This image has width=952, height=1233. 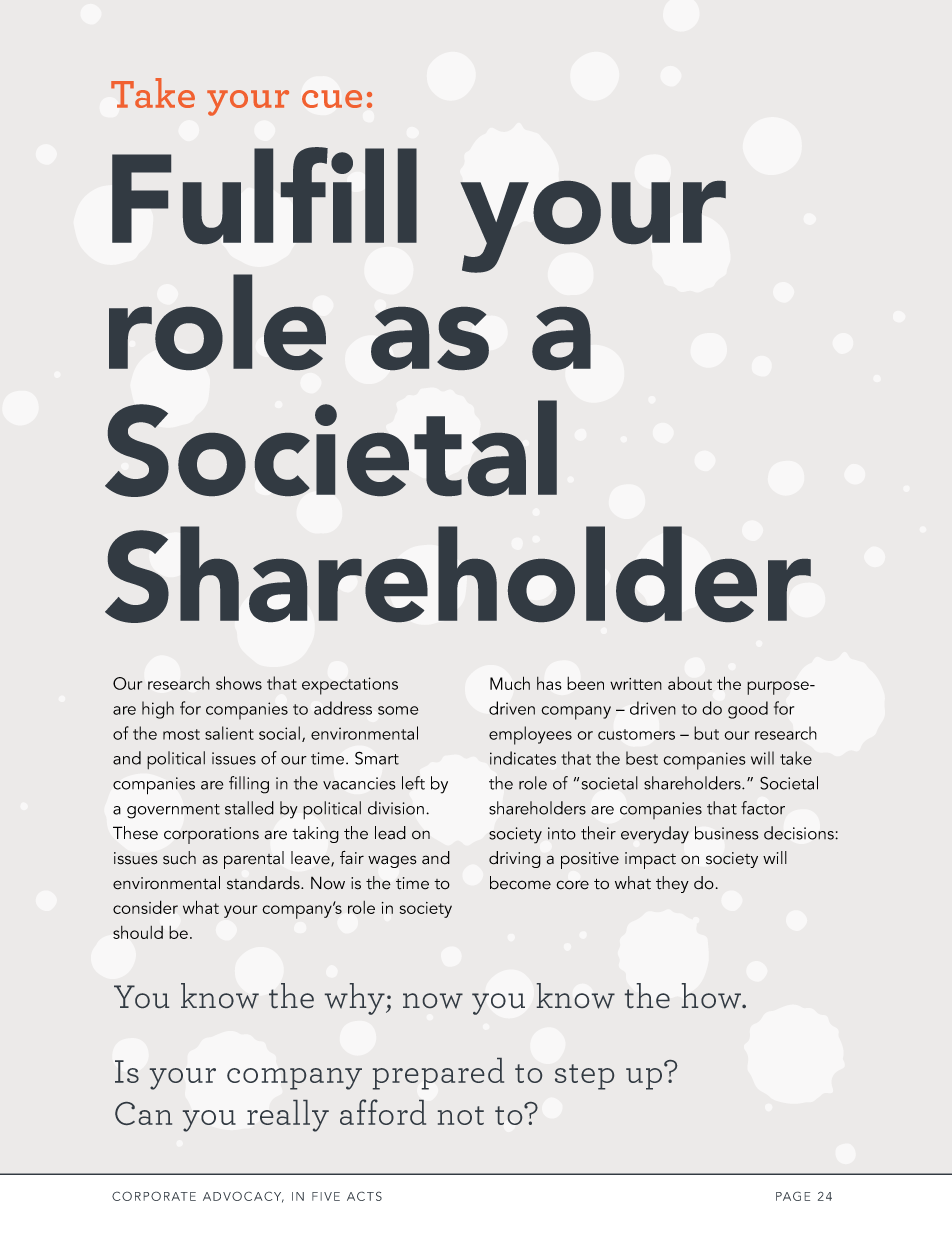 What do you see at coordinates (332, 99) in the image?
I see `cue` at bounding box center [332, 99].
